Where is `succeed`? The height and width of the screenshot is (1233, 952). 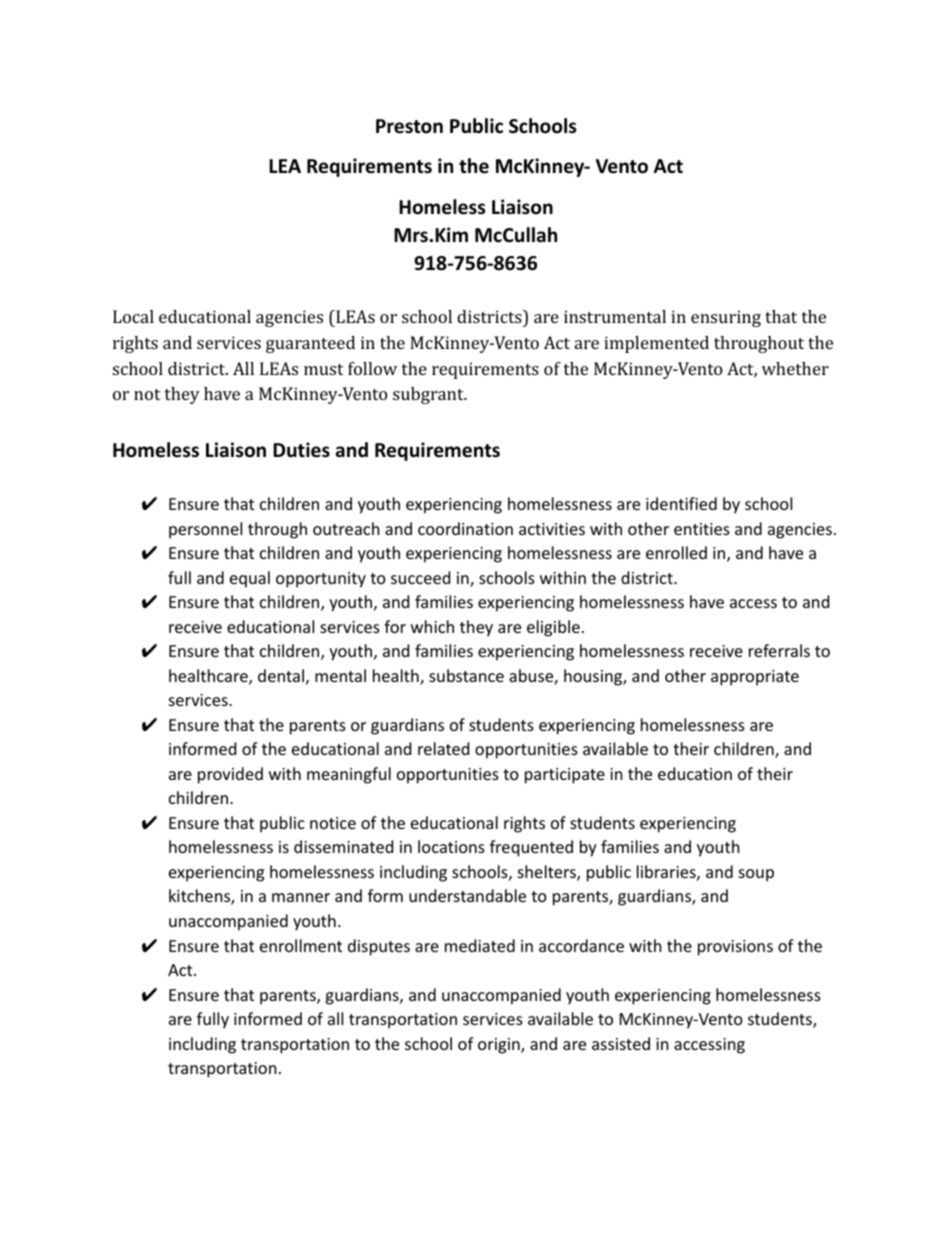
succeed is located at coordinates (420, 577).
